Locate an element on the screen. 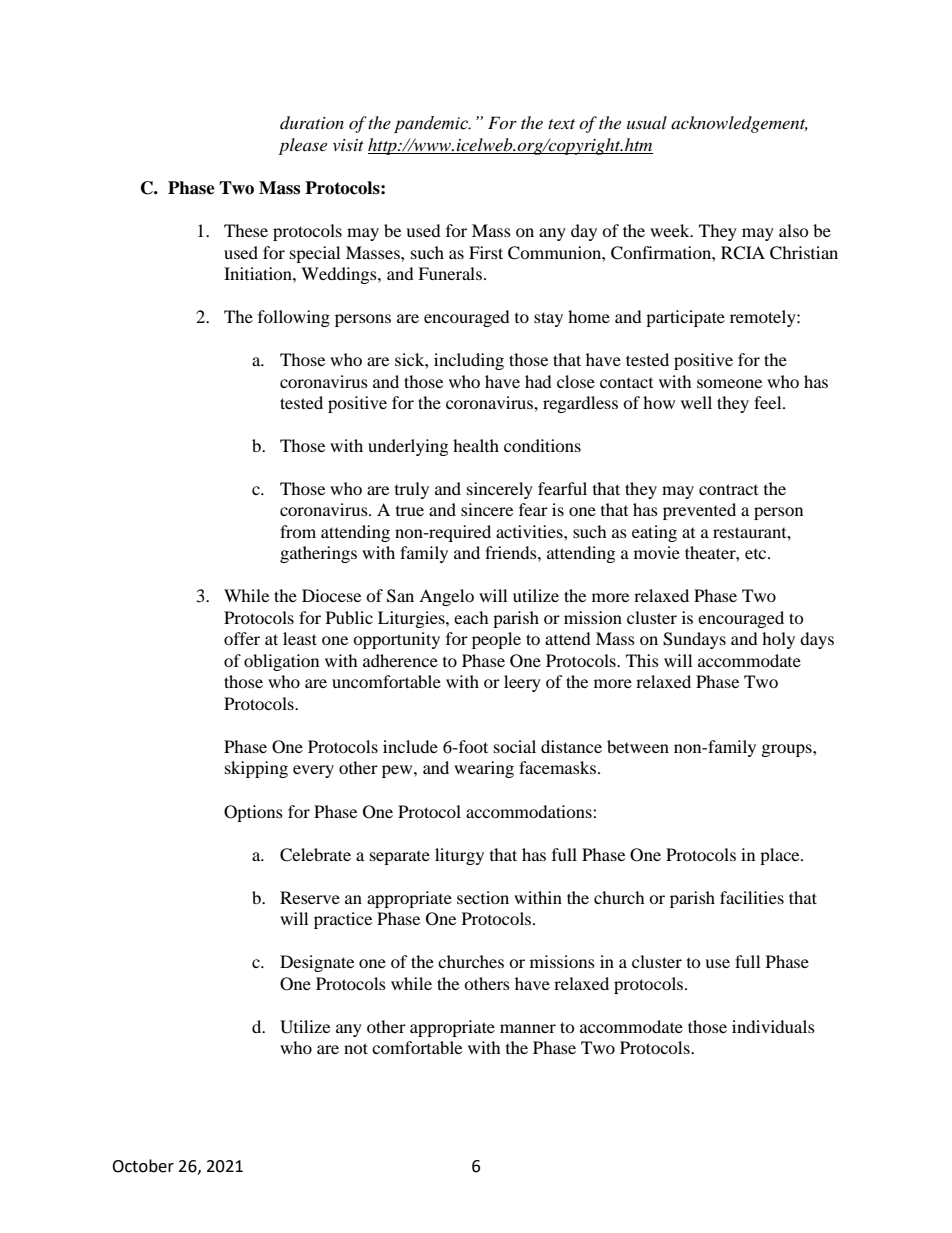 The width and height of the screenshot is (952, 1233). please is located at coordinates (303, 146).
